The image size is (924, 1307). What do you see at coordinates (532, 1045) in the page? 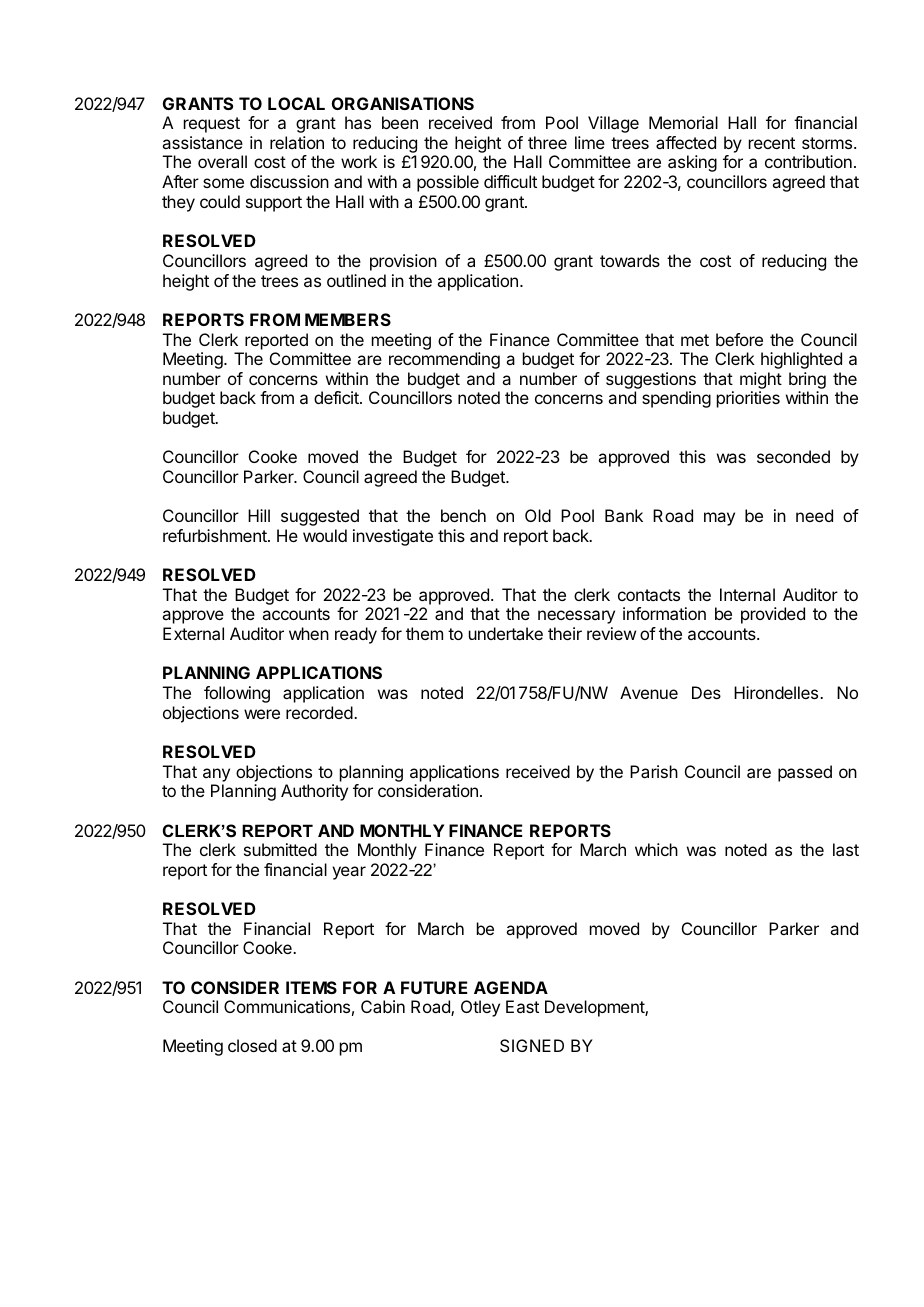
I see `SIGNED` at bounding box center [532, 1045].
